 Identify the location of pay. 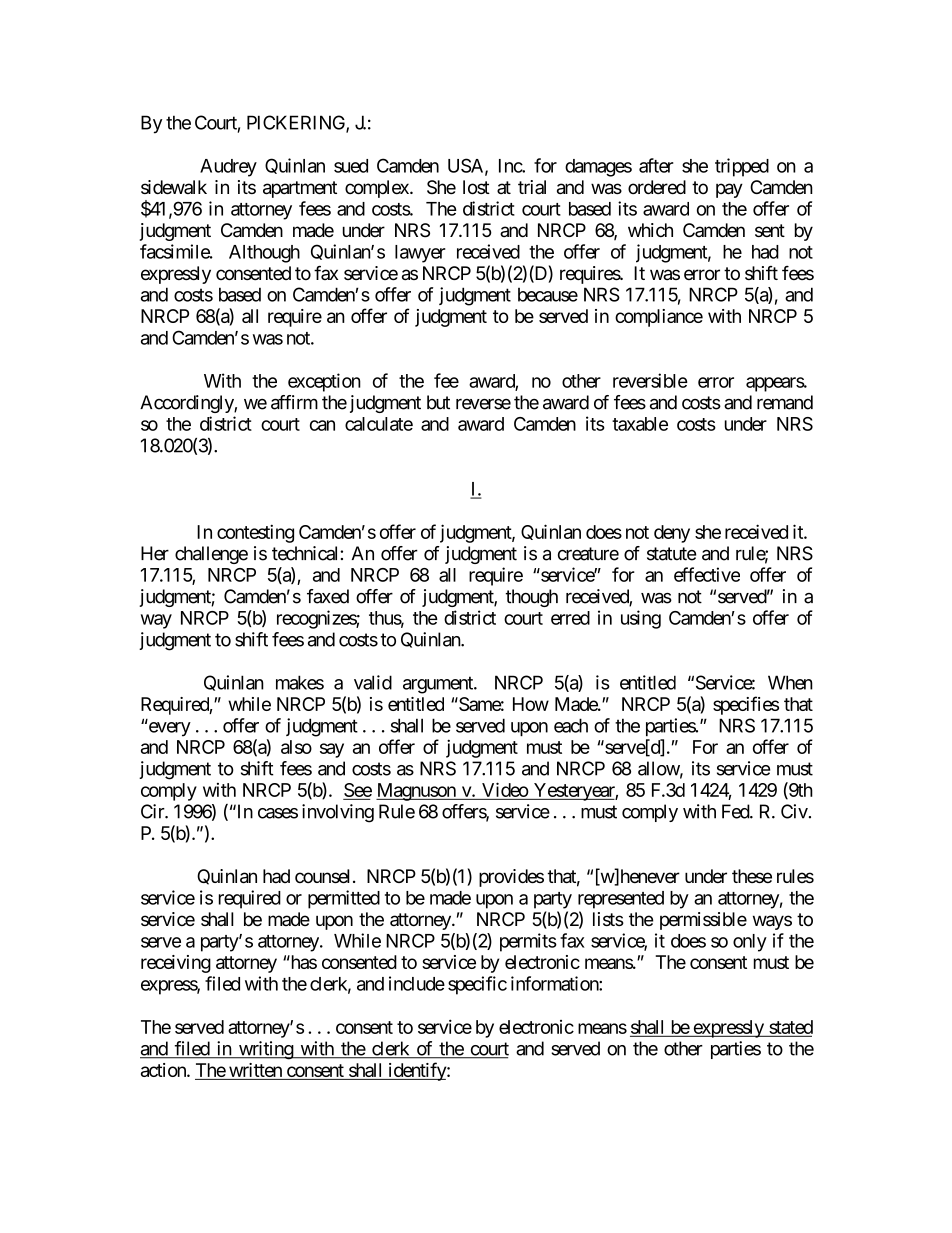
(729, 190).
